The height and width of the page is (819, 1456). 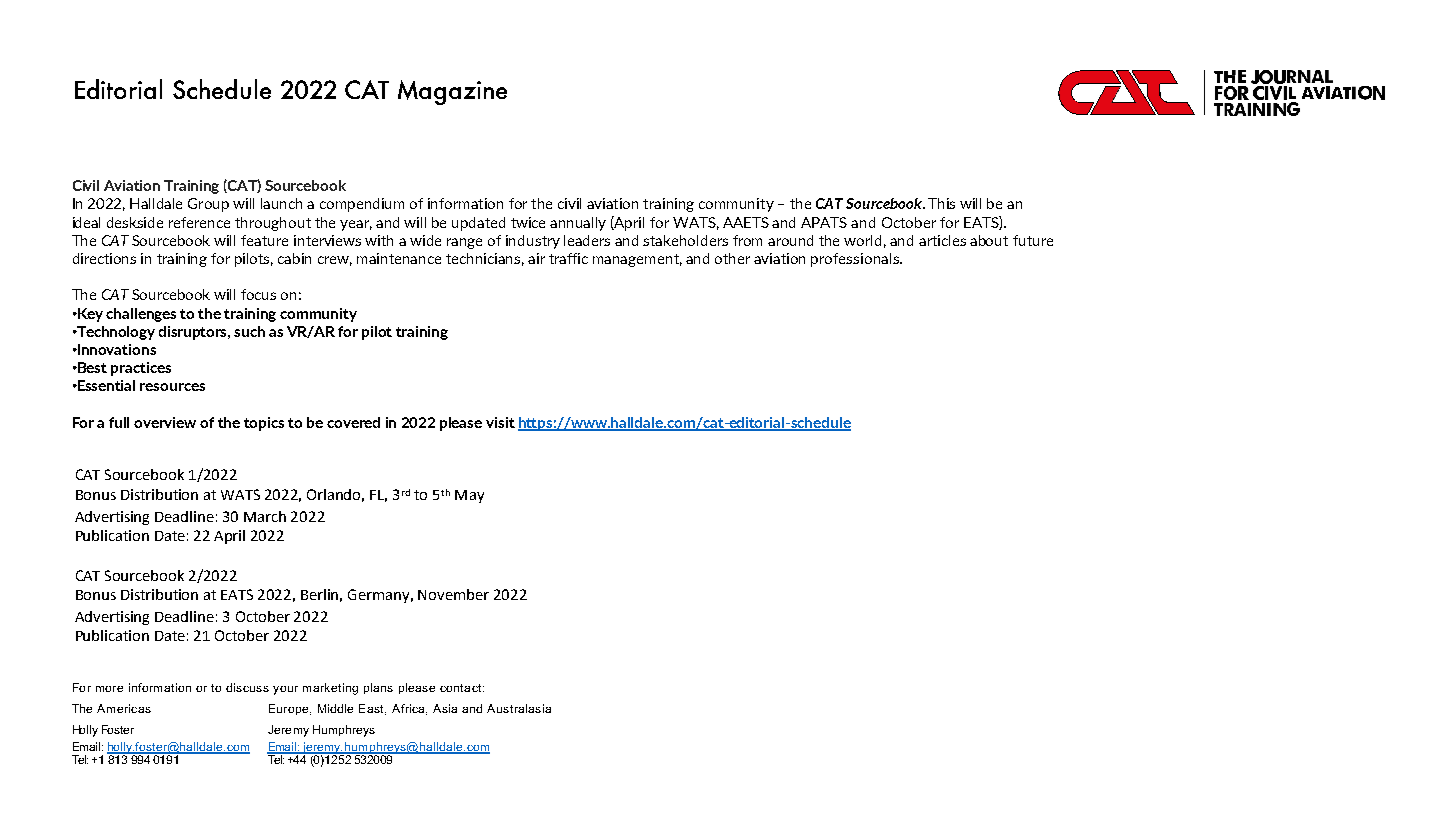 What do you see at coordinates (452, 92) in the page?
I see `Magazine` at bounding box center [452, 92].
